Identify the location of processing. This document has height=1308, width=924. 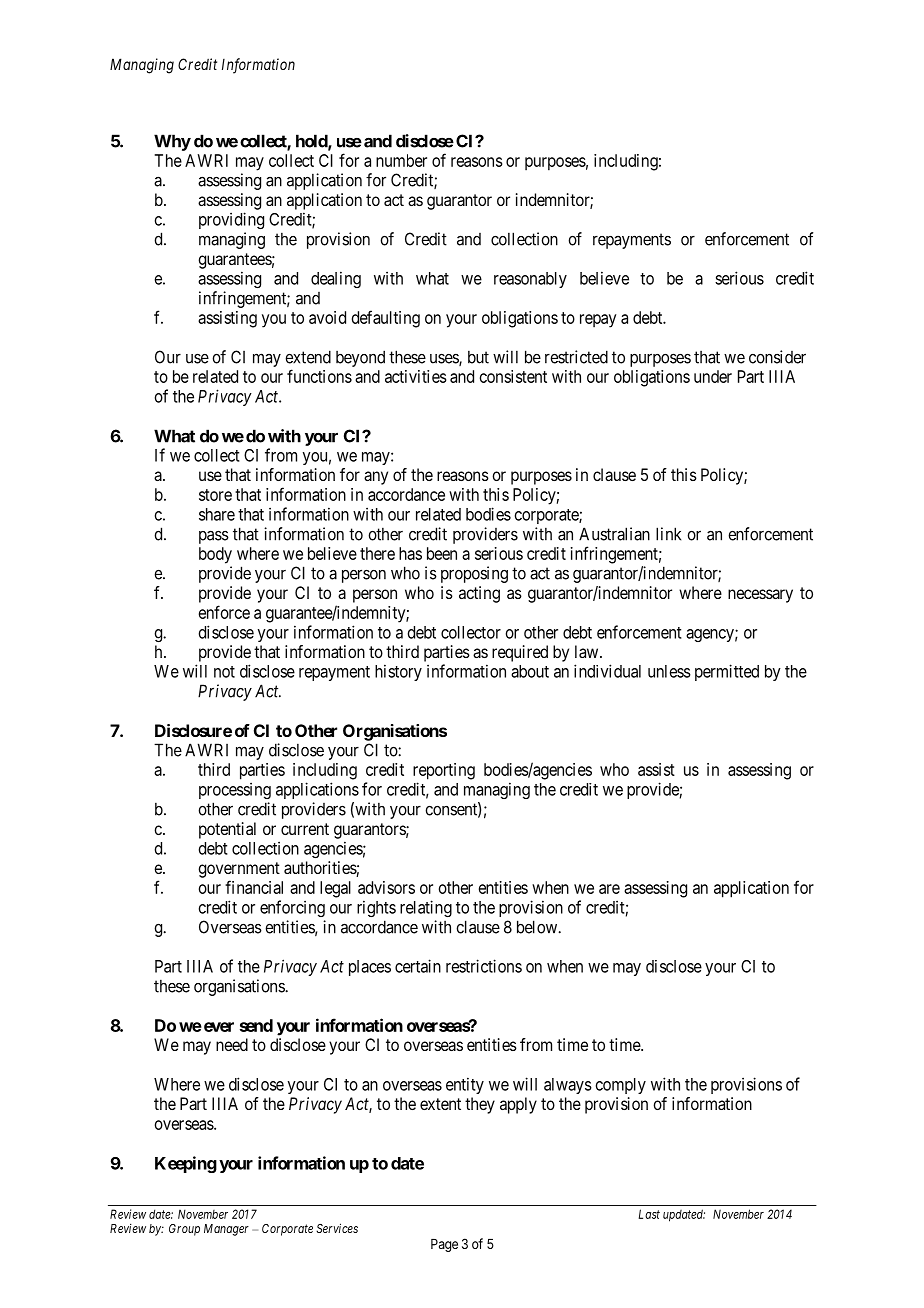
(235, 790).
